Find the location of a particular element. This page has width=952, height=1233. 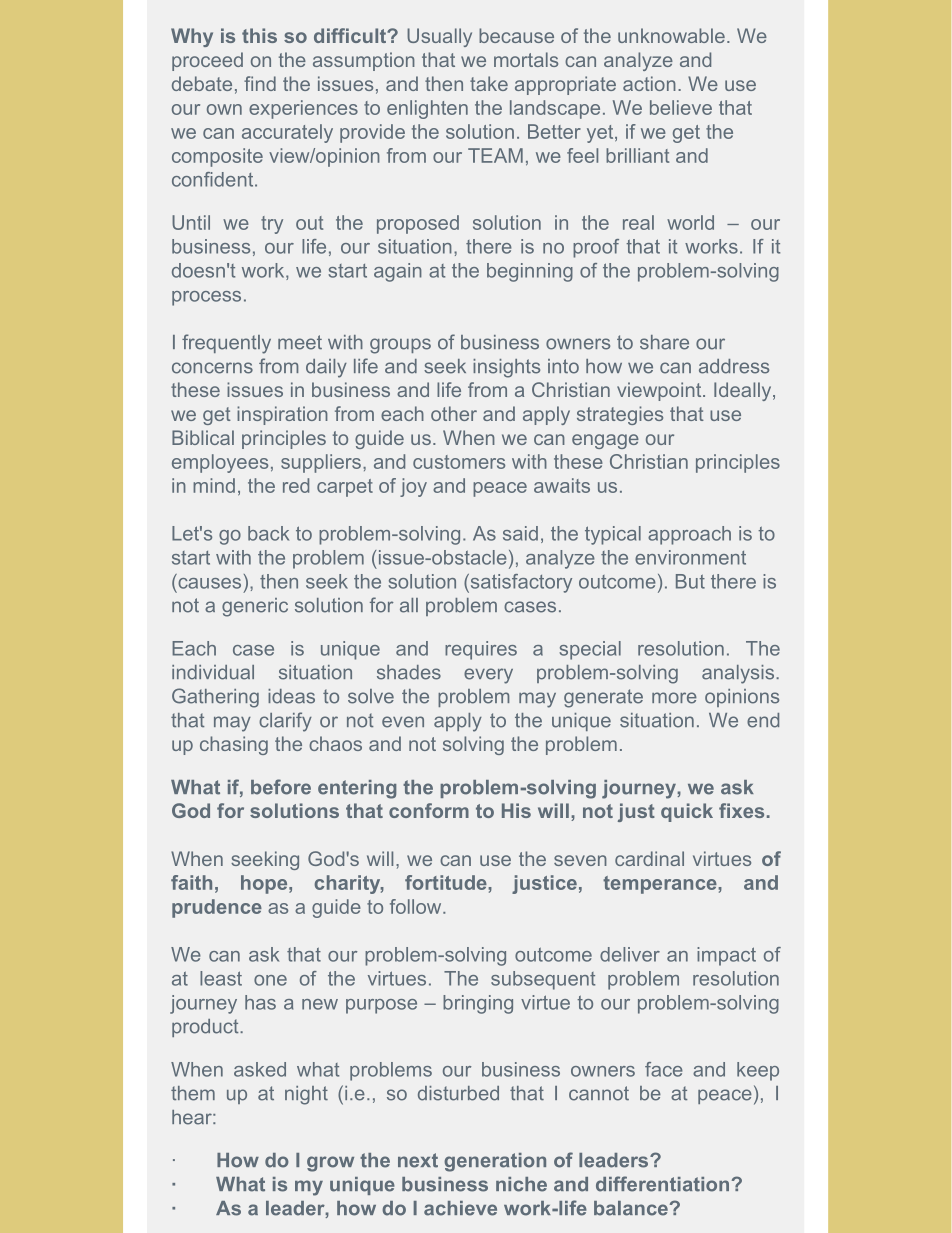

find is located at coordinates (260, 83).
